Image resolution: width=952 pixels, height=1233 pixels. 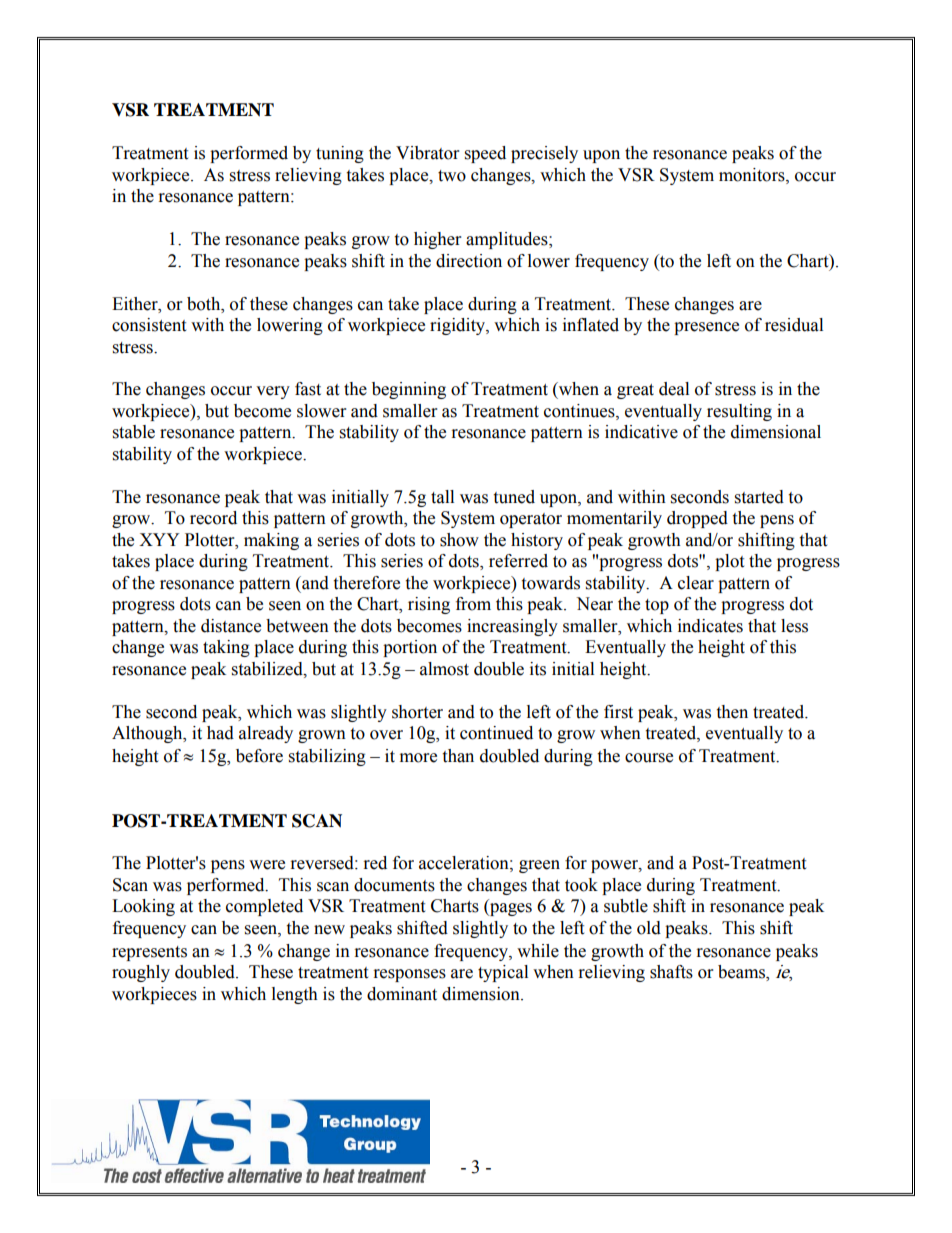 I want to click on from, so click(x=473, y=604).
